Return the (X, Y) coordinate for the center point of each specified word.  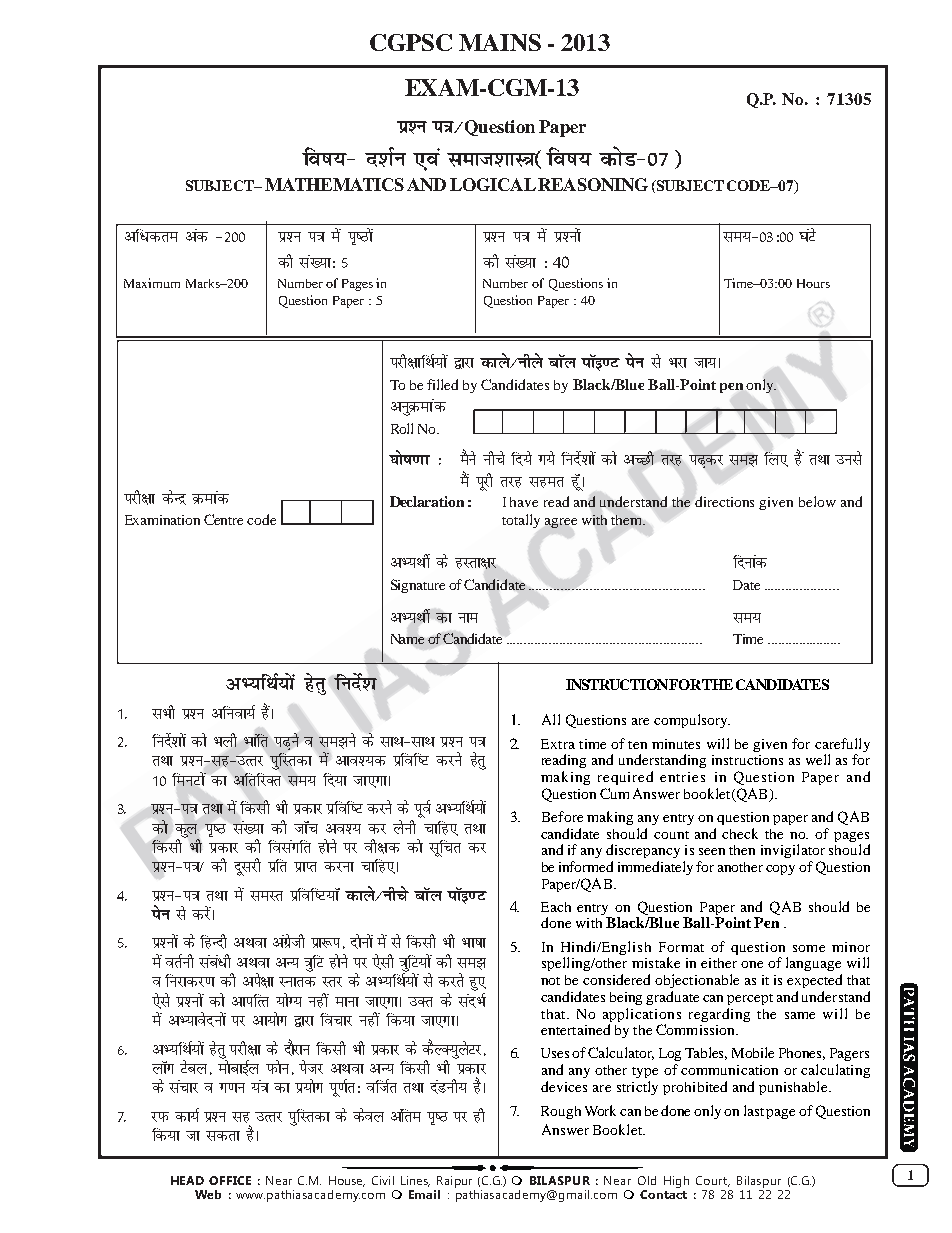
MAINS (500, 42)
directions (724, 501)
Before (562, 816)
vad (197, 235)
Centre (223, 519)
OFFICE (230, 1180)
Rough (561, 1112)
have (524, 502)
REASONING (593, 184)
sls (161, 1001)
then (742, 850)
